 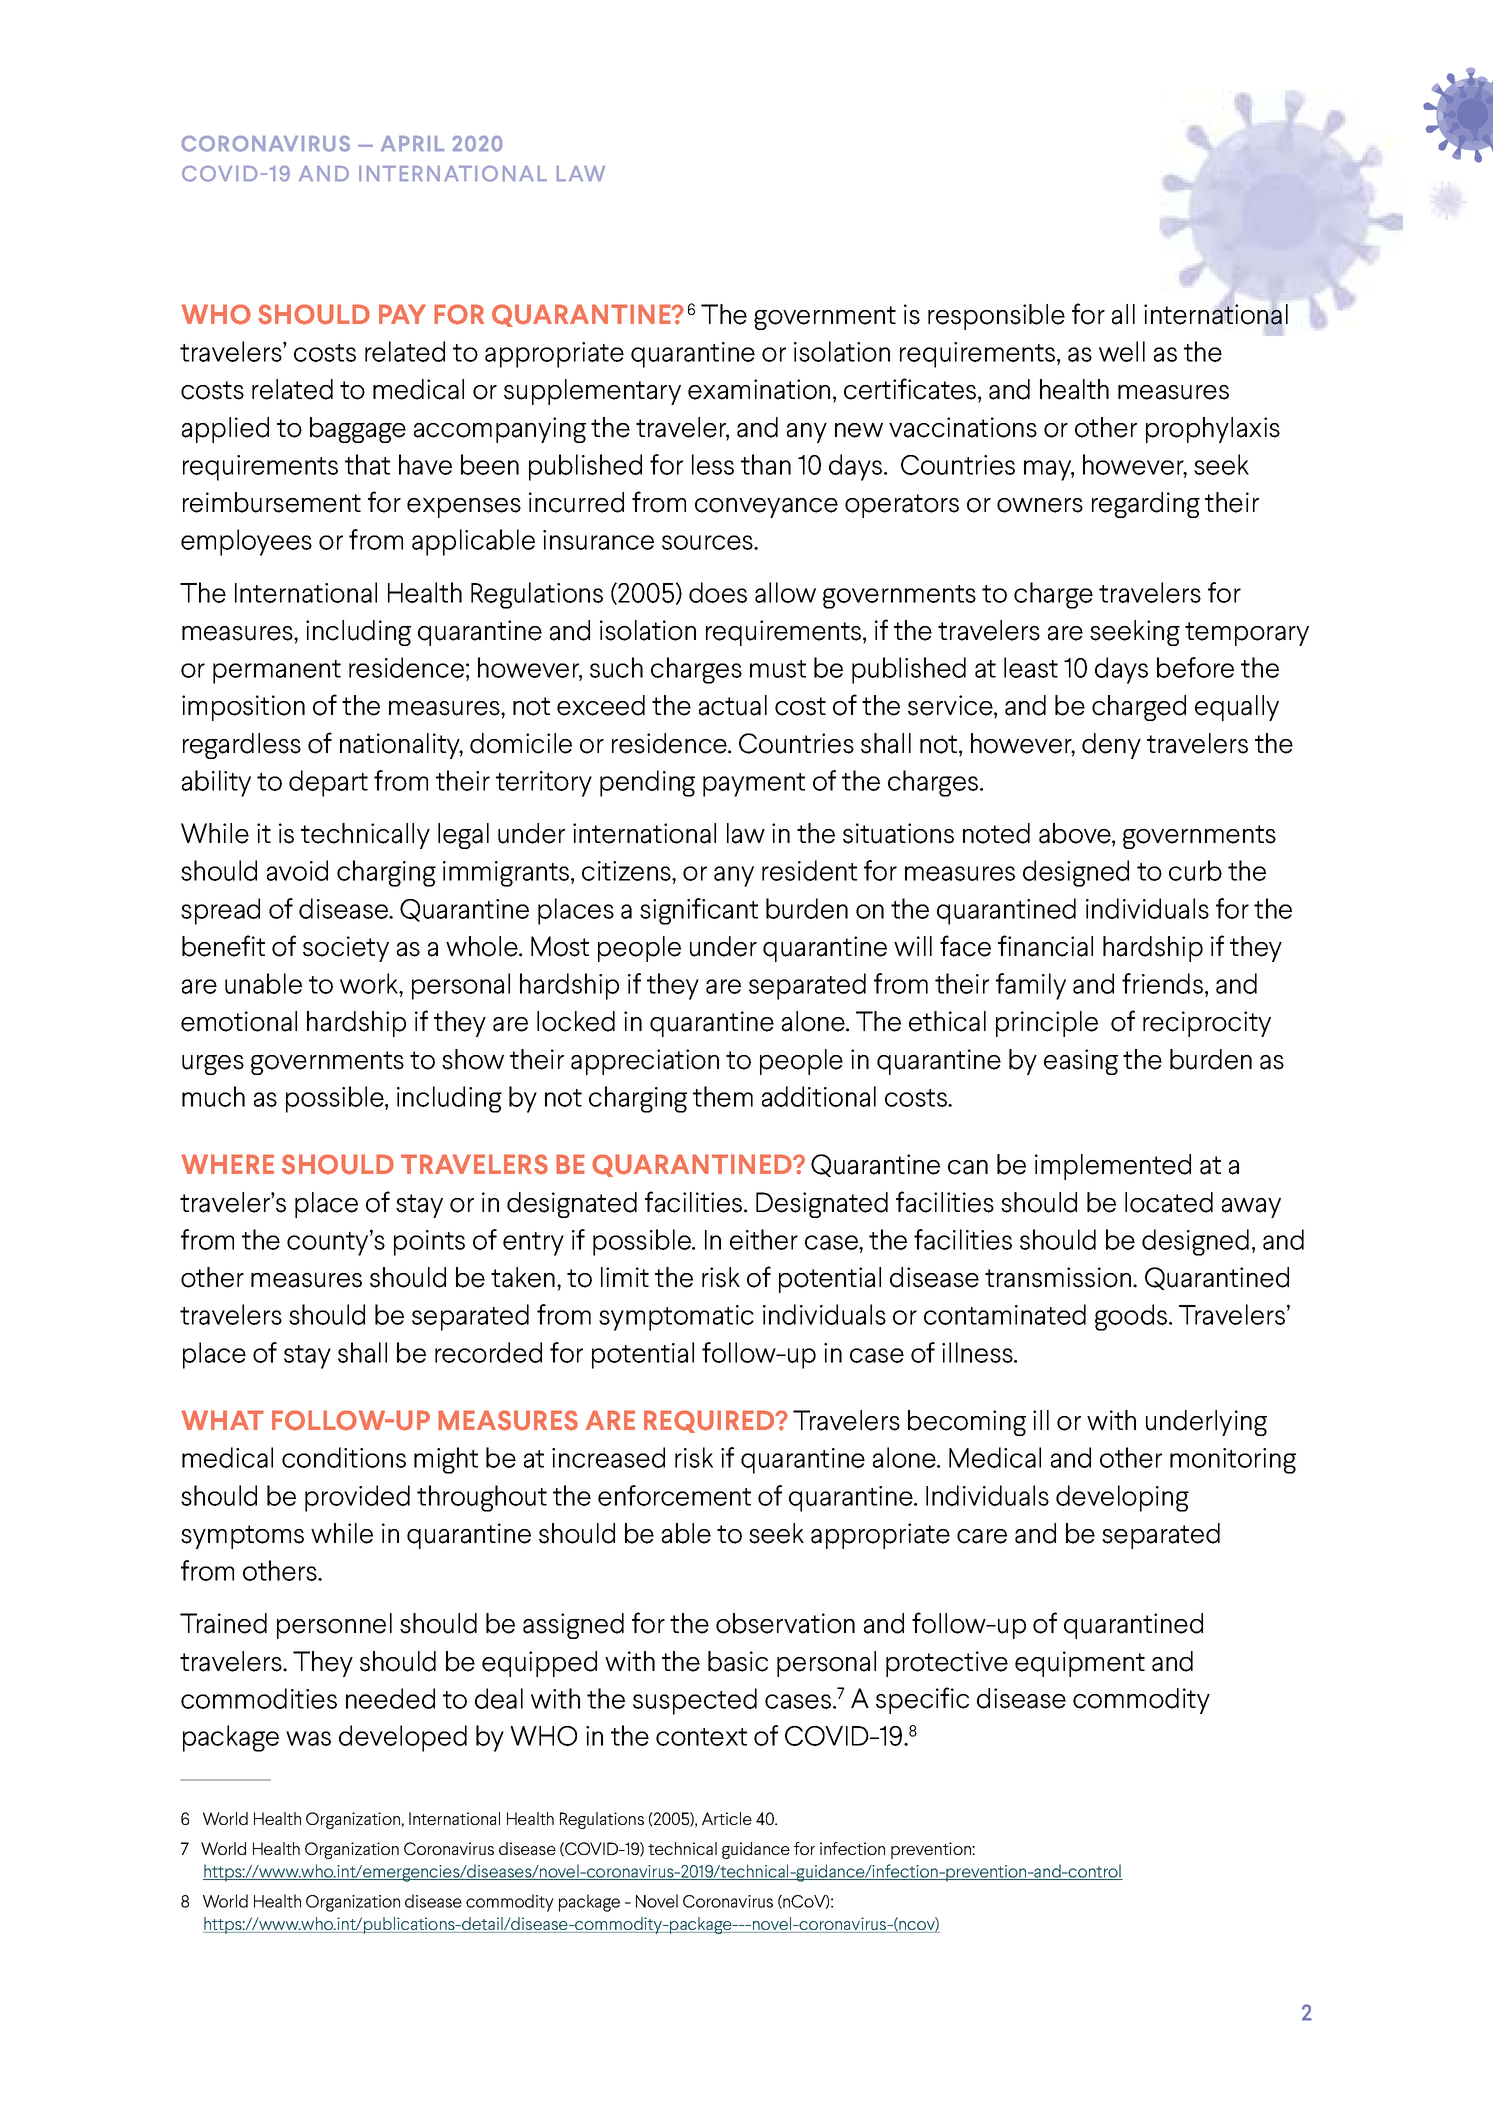 What do you see at coordinates (308, 1738) in the screenshot?
I see `was` at bounding box center [308, 1738].
